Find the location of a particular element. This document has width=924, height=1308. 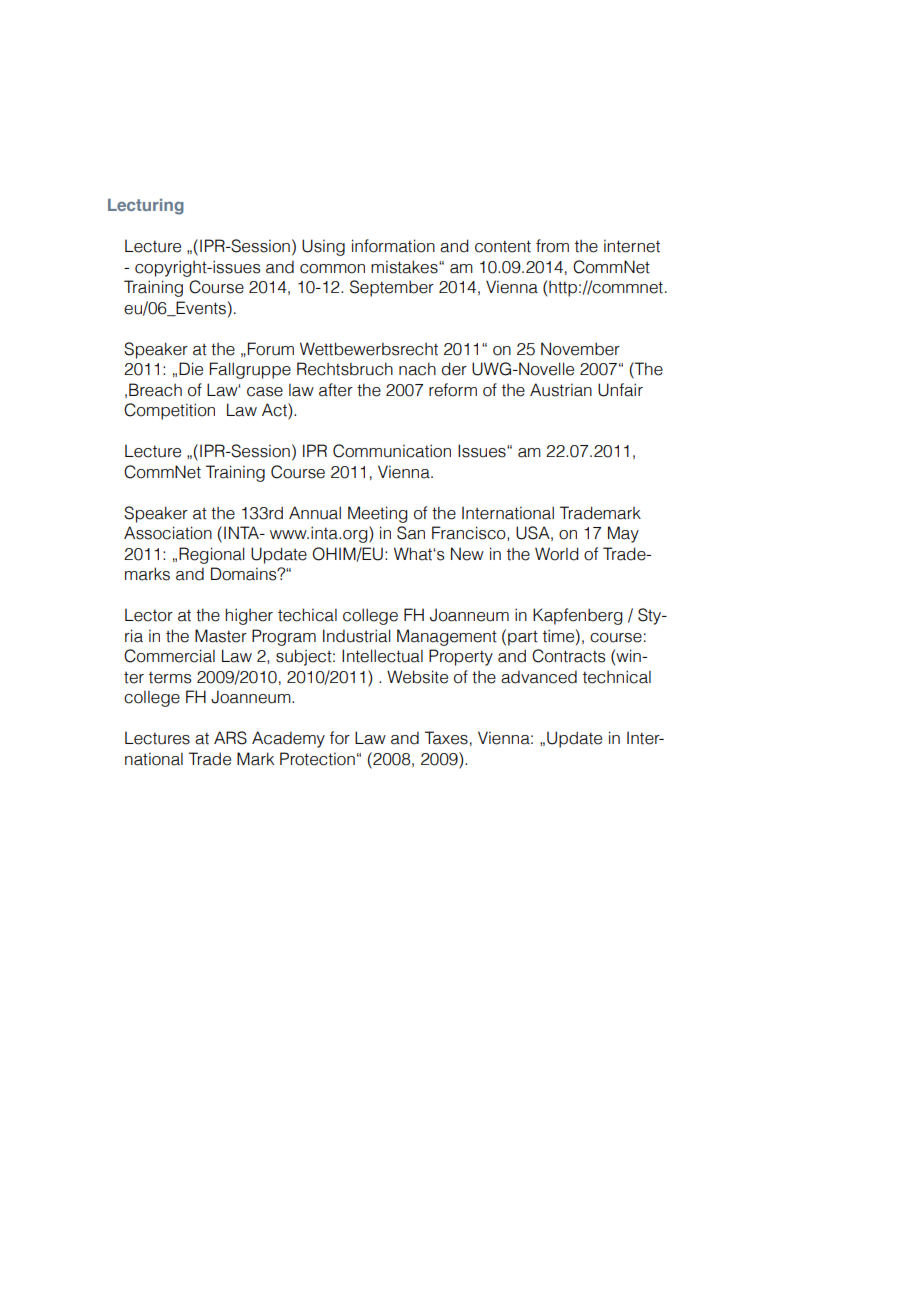

Association is located at coordinates (168, 533).
